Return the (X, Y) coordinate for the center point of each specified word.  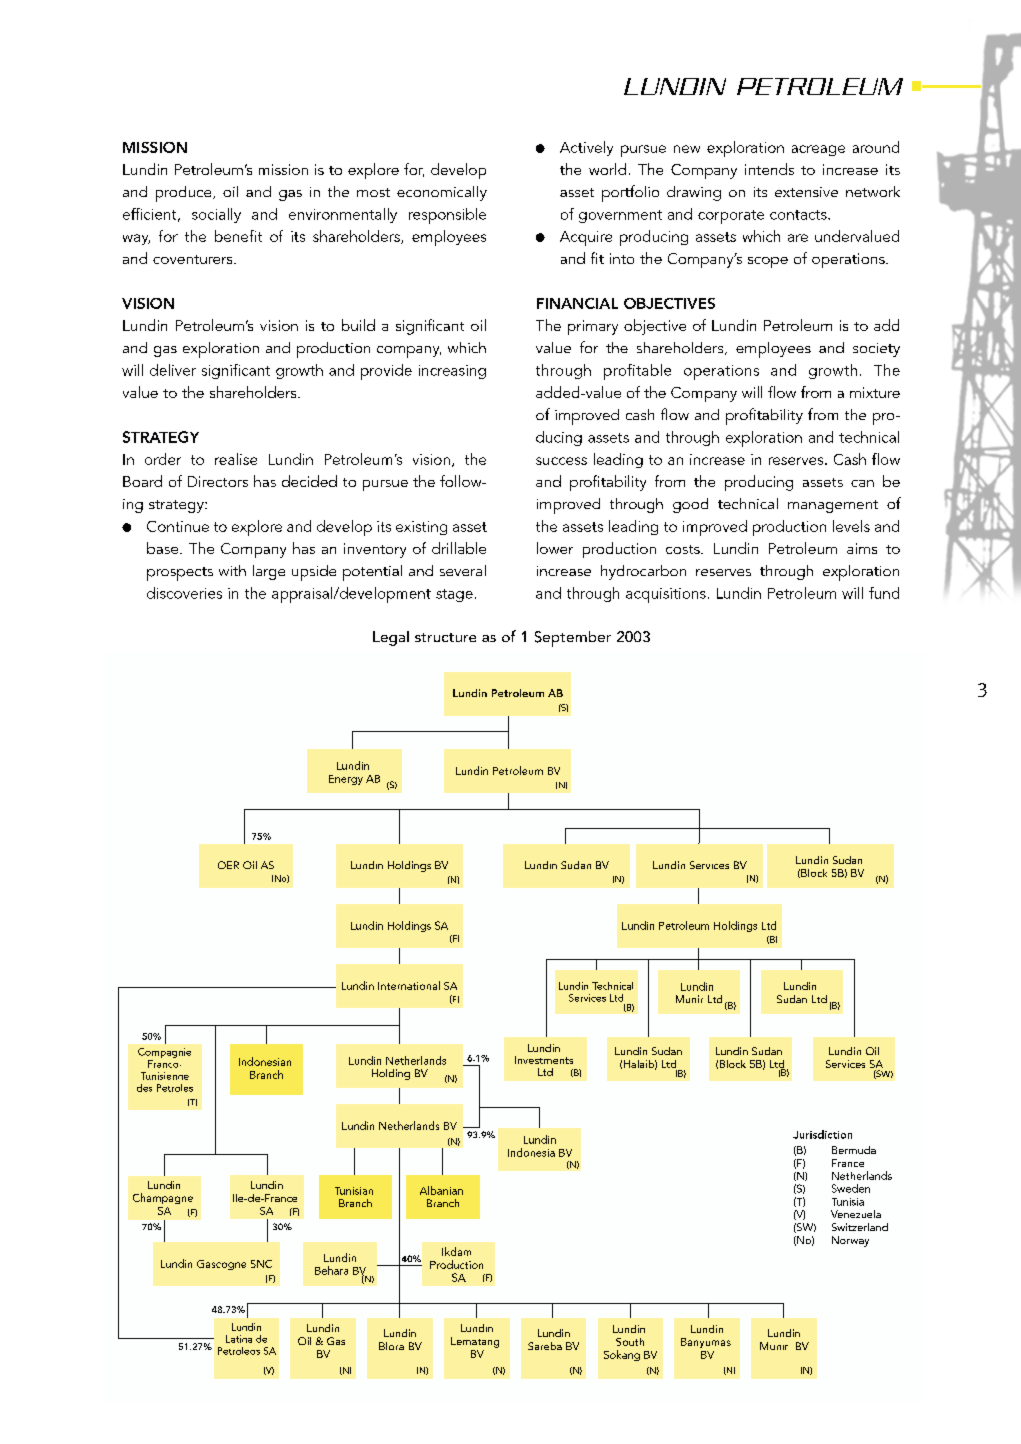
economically (442, 193)
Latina (239, 1339)
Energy (346, 780)
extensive (806, 192)
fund (884, 593)
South (630, 1342)
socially (216, 215)
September (573, 639)
